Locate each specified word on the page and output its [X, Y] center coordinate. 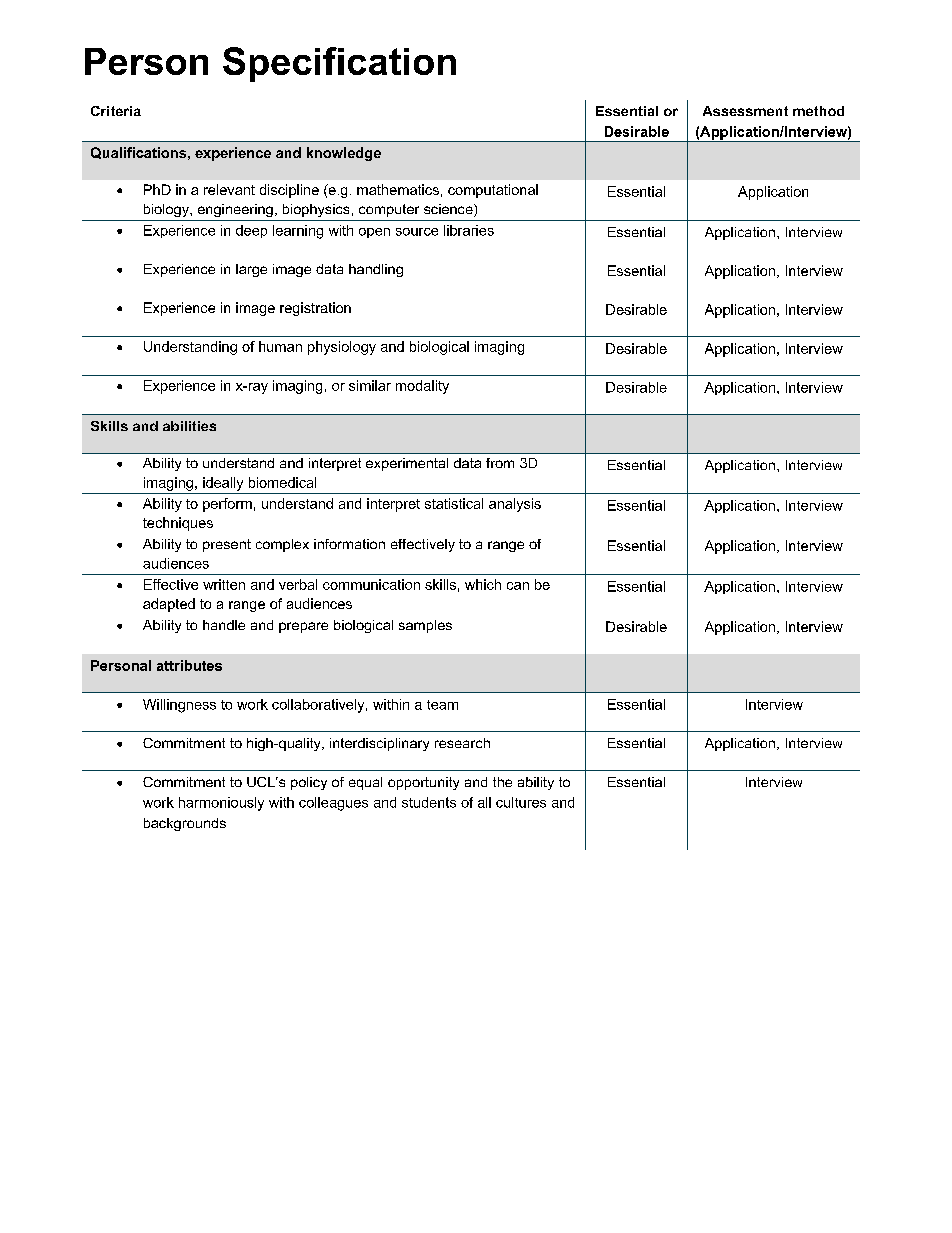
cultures [521, 802]
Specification [339, 64]
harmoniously [221, 804]
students [429, 802]
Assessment [745, 111]
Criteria [116, 111]
